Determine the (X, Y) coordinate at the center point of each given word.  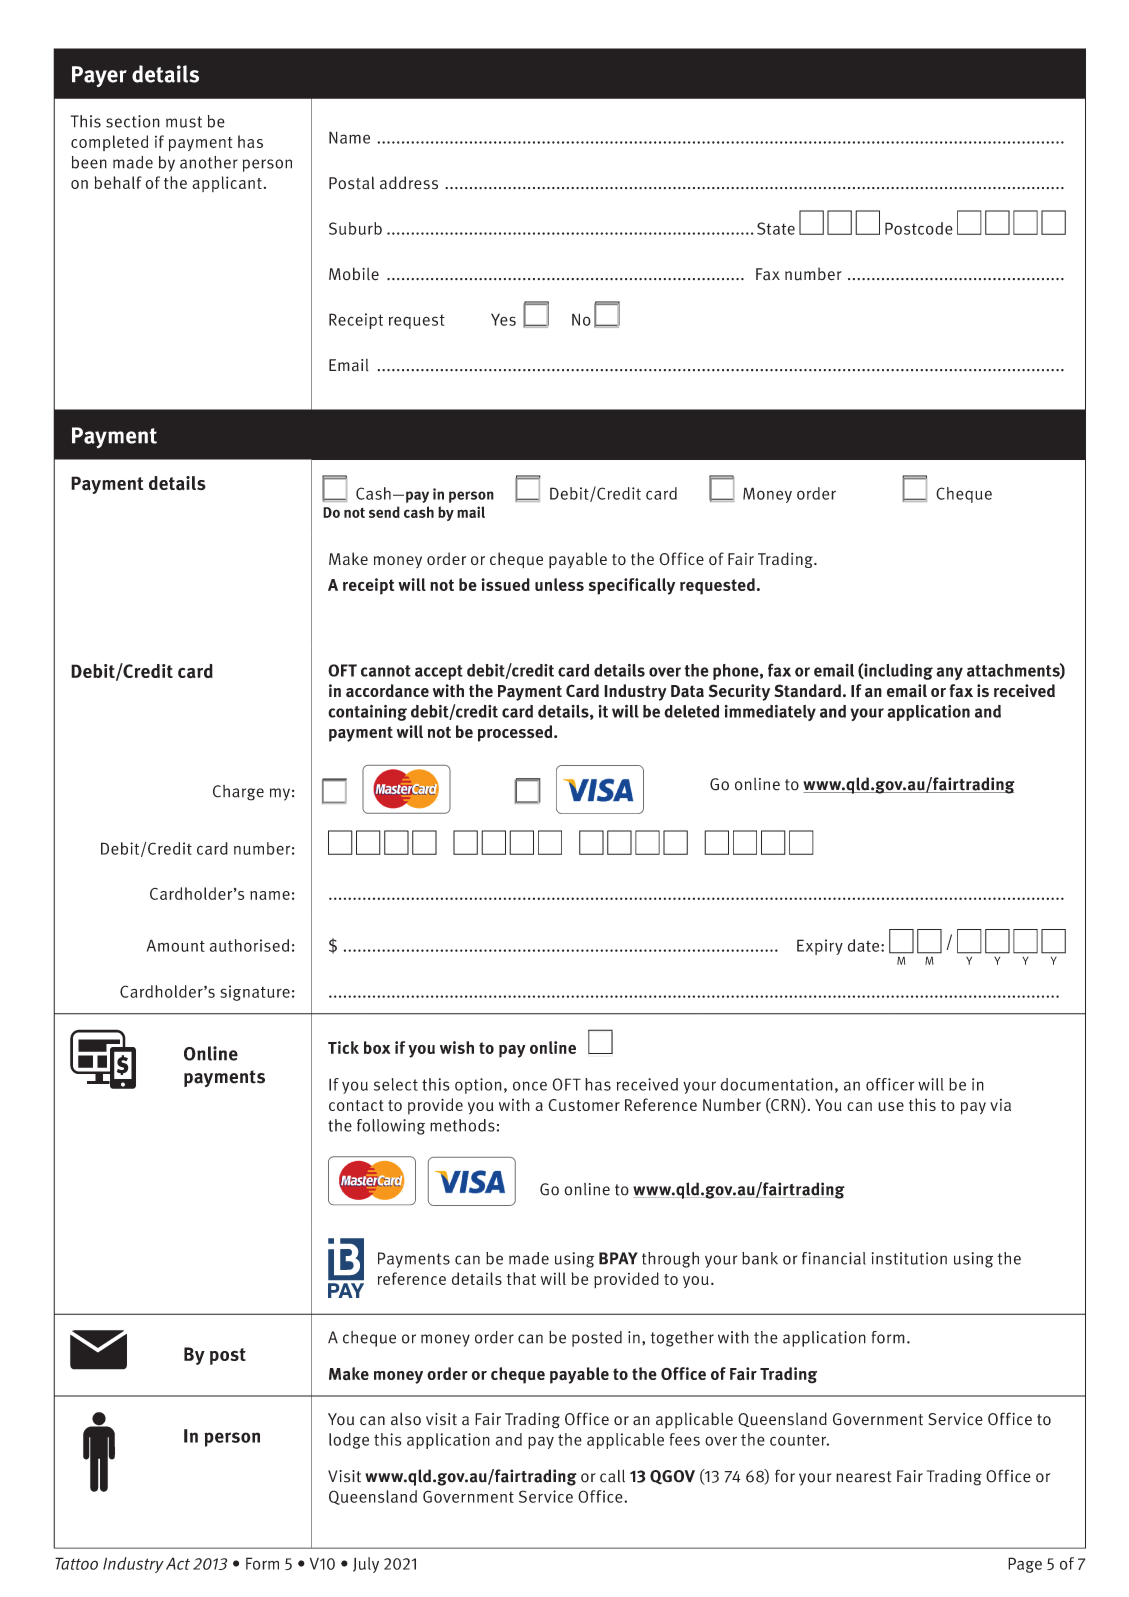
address (409, 183)
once (530, 1086)
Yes (503, 319)
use (891, 1107)
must (184, 122)
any (949, 673)
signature (255, 993)
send (384, 512)
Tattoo (76, 1563)
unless (559, 584)
